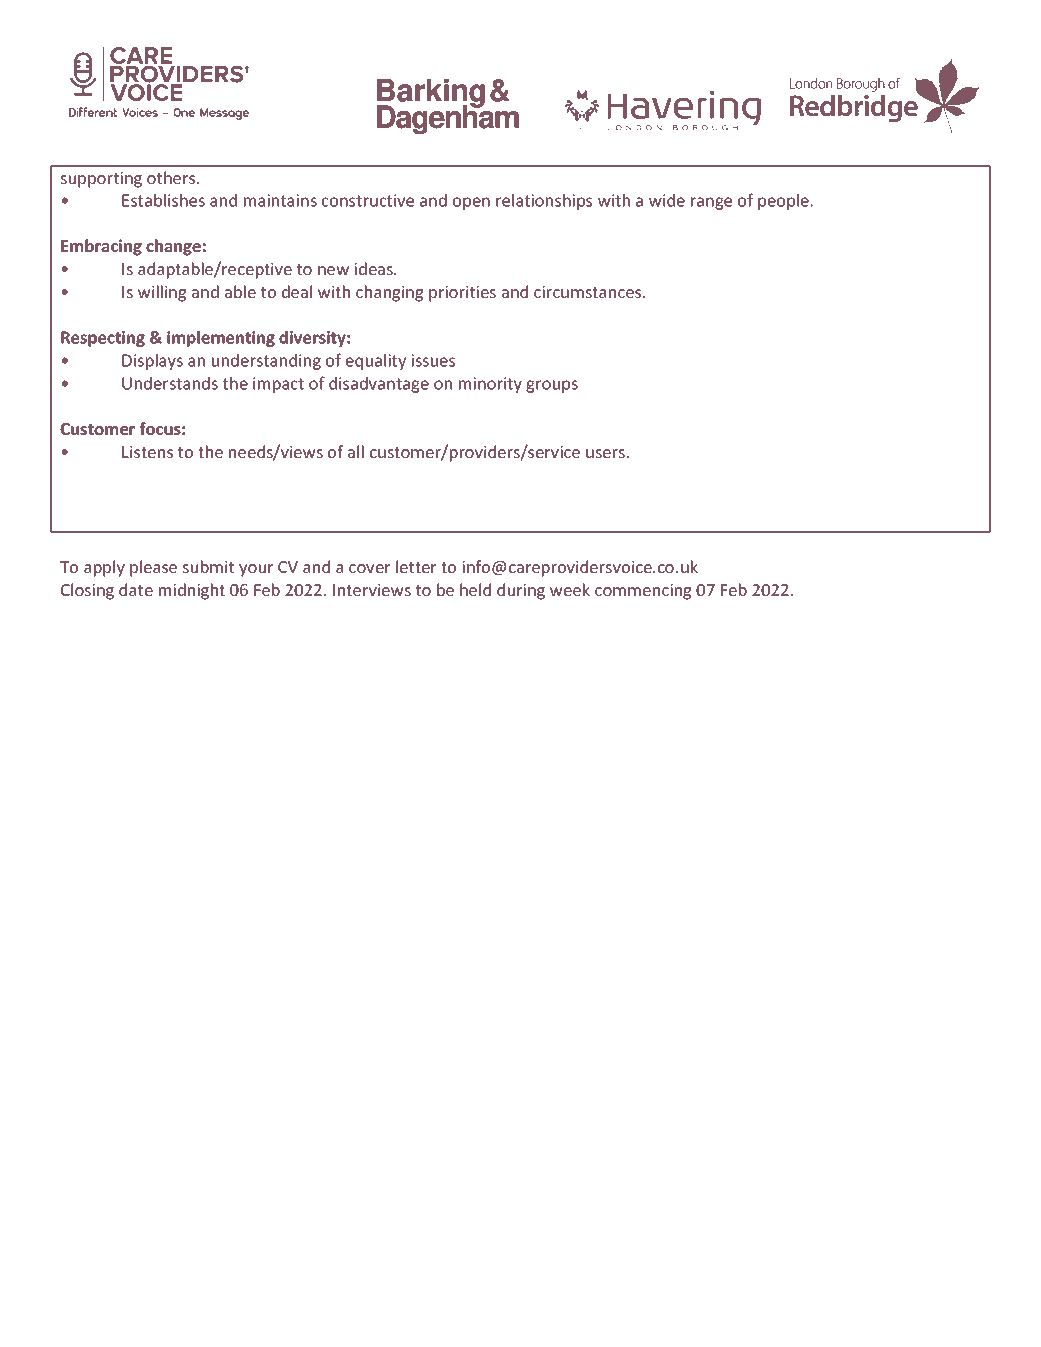 Image resolution: width=1041 pixels, height=1347 pixels. I want to click on Establishes, so click(163, 200).
